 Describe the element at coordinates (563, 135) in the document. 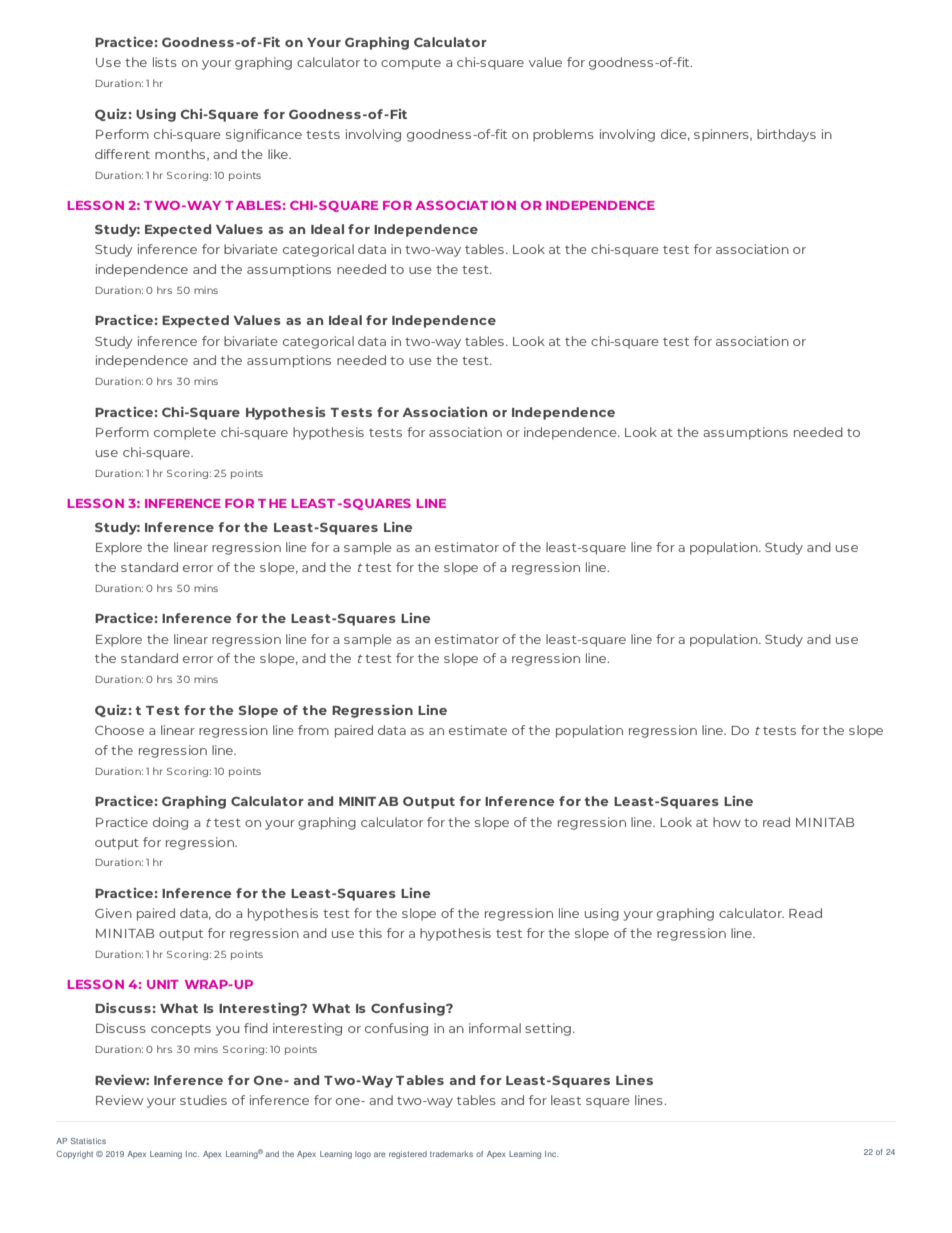

I see `problems` at that location.
